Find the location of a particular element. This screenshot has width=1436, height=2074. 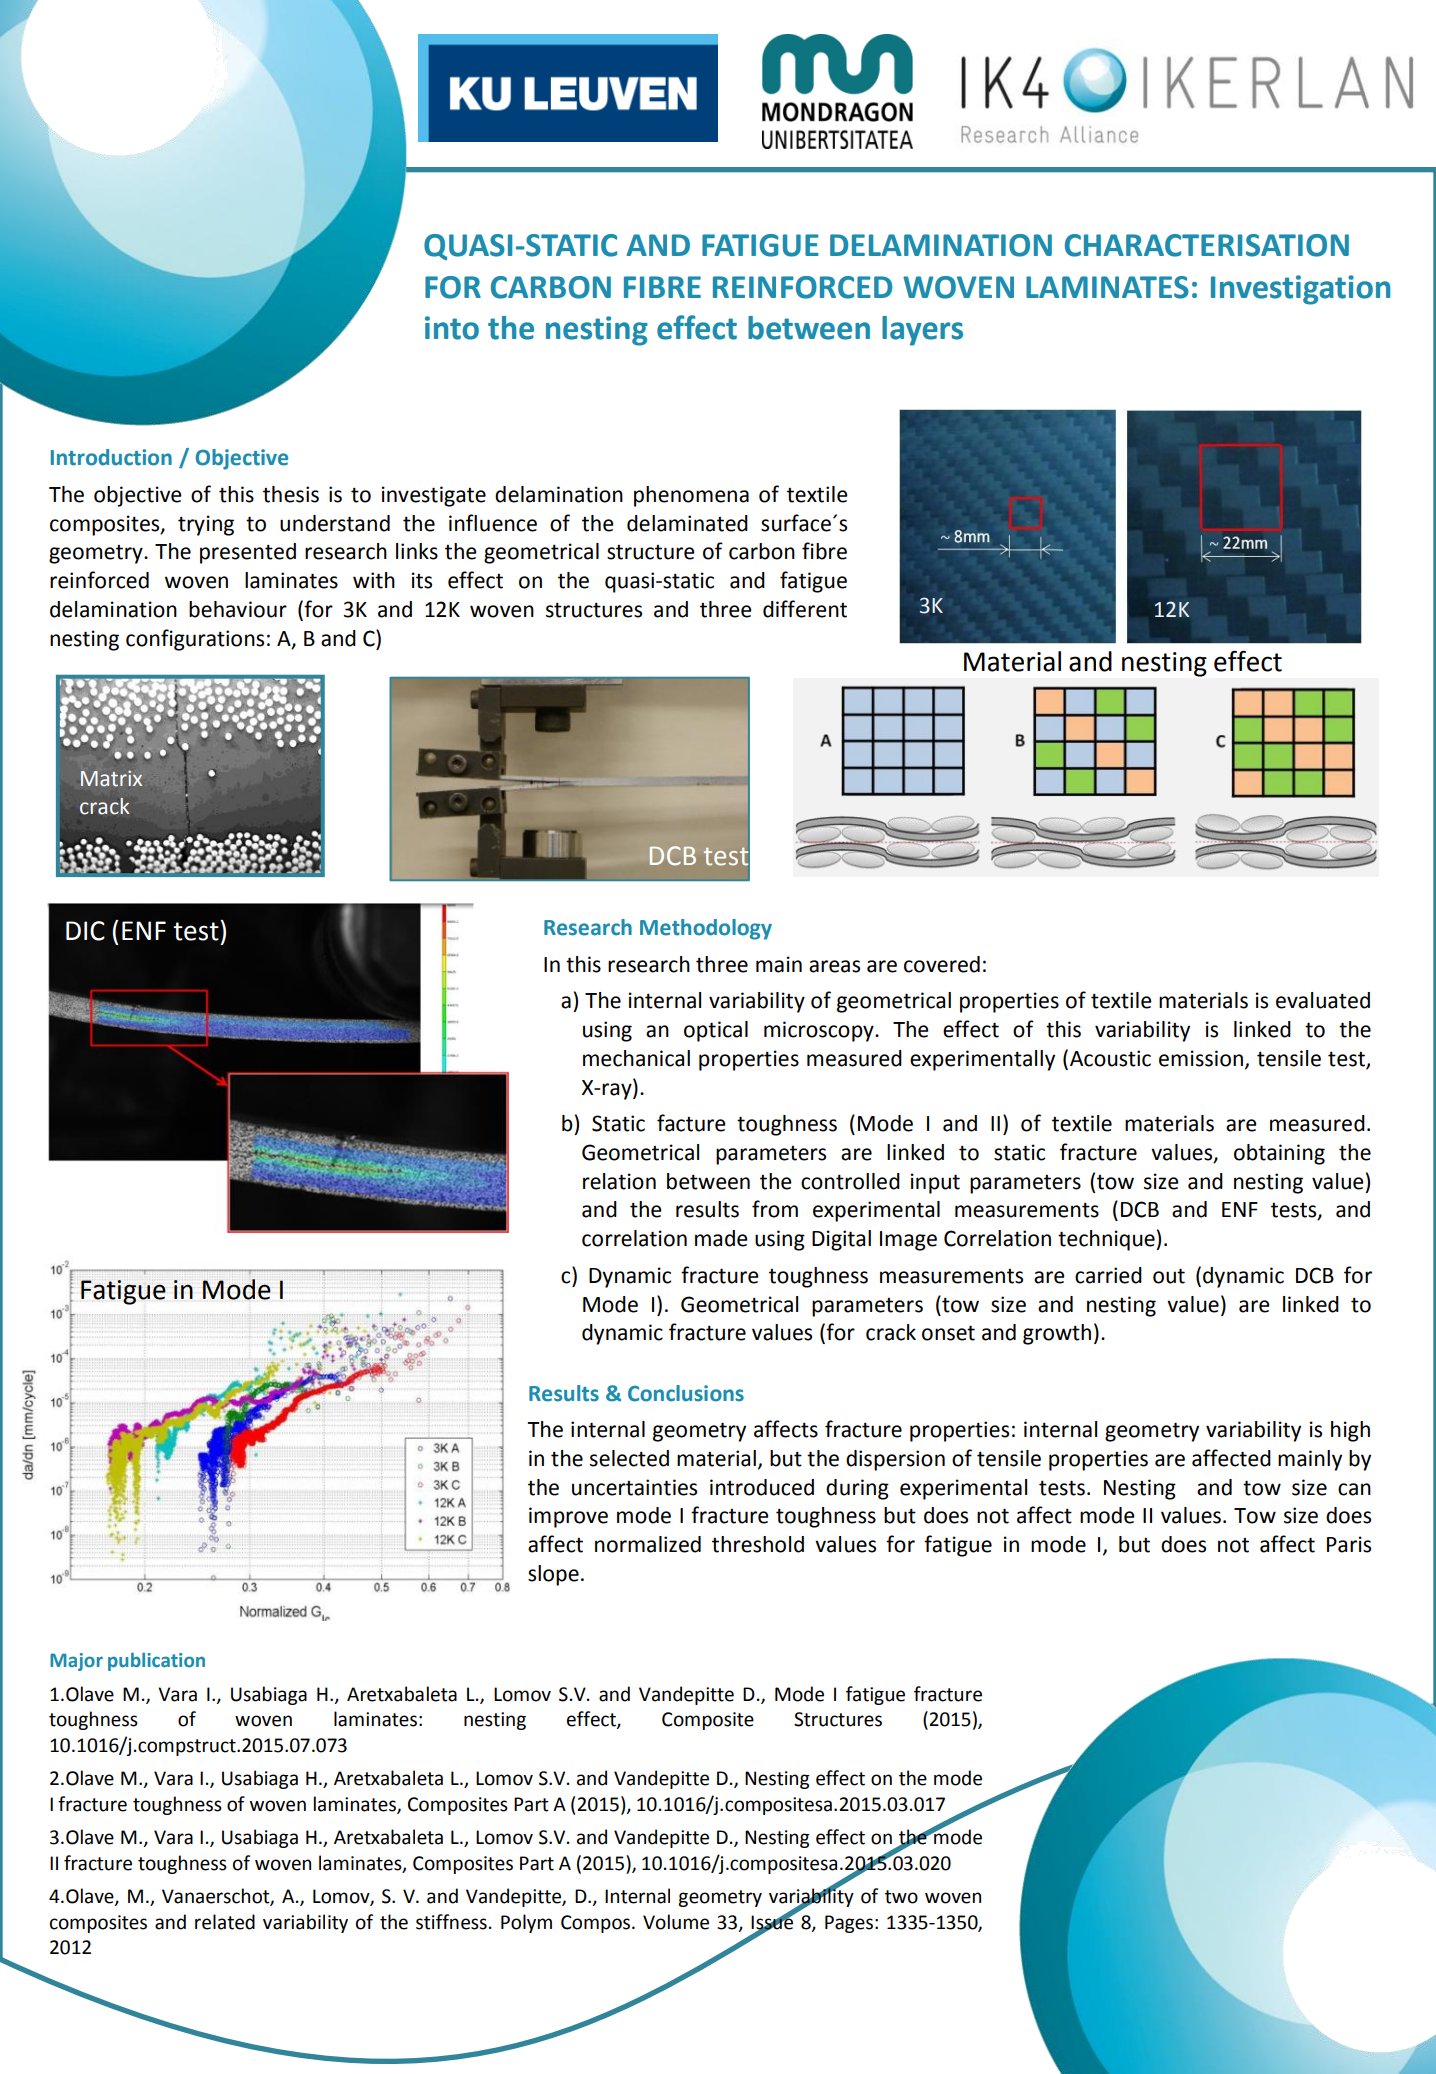

Conclusions is located at coordinates (686, 1393).
